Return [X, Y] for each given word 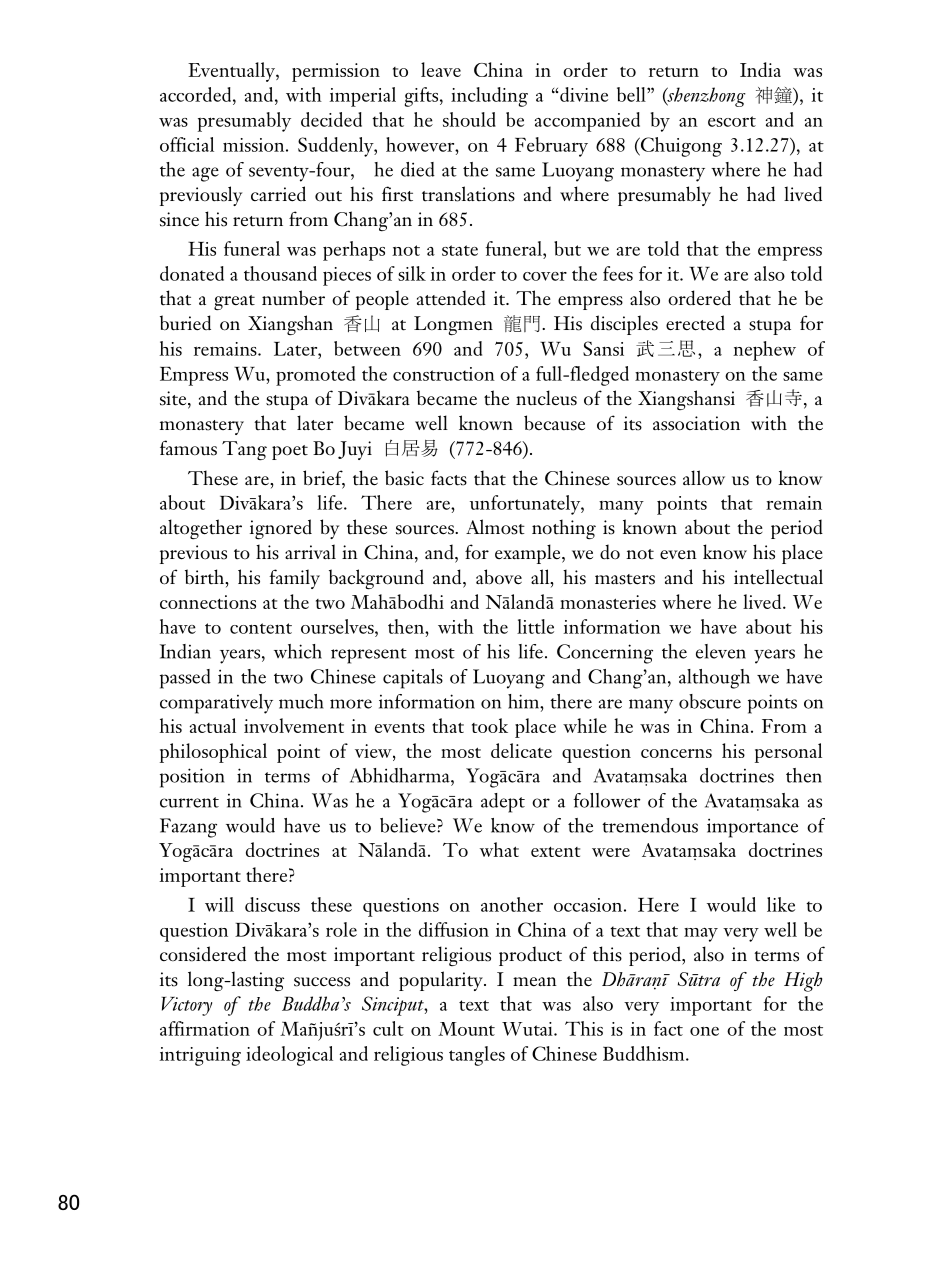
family [294, 579]
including [489, 97]
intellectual [778, 577]
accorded [197, 94]
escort [732, 121]
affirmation [205, 1028]
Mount [466, 1029]
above [499, 577]
